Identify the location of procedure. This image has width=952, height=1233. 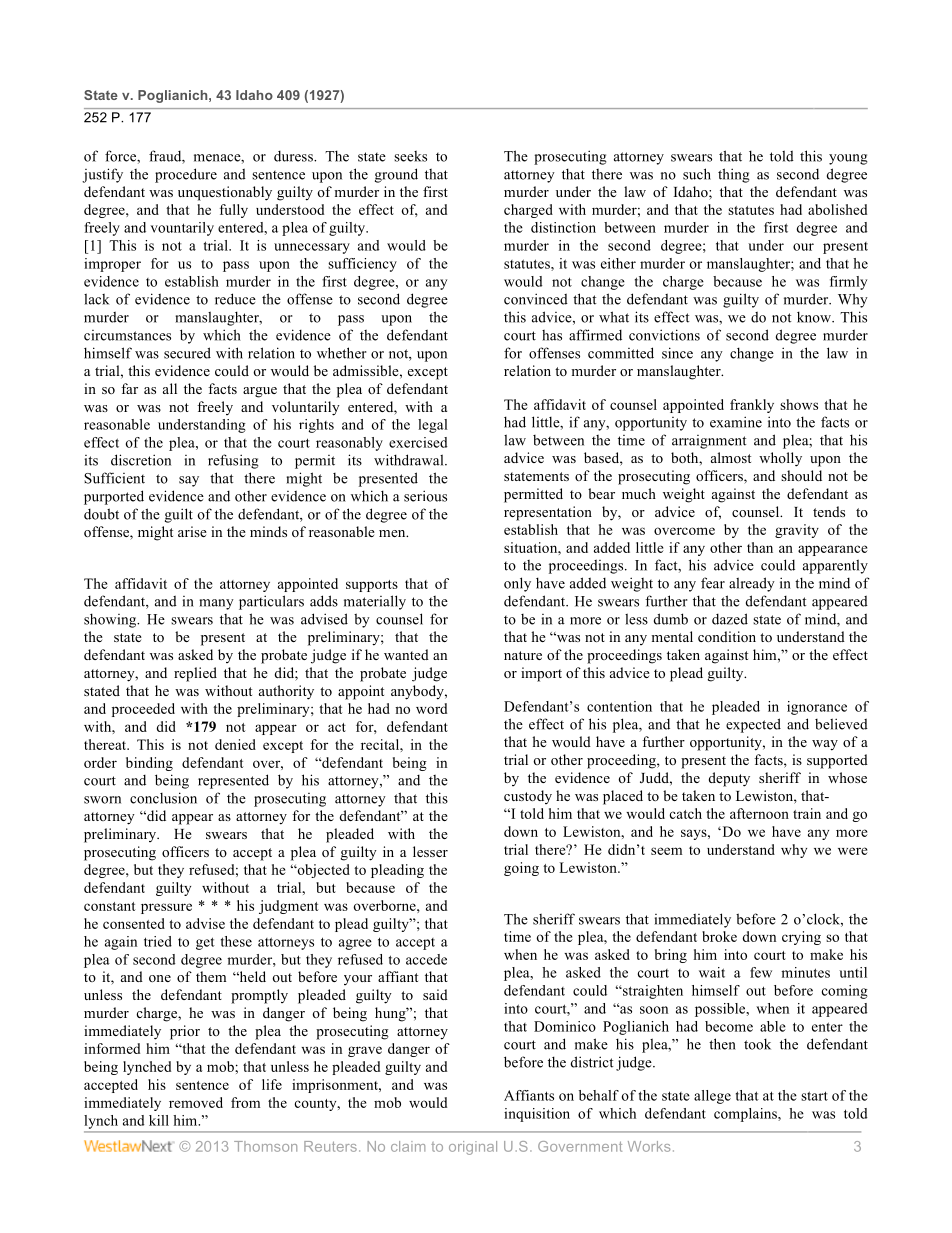
(186, 175).
